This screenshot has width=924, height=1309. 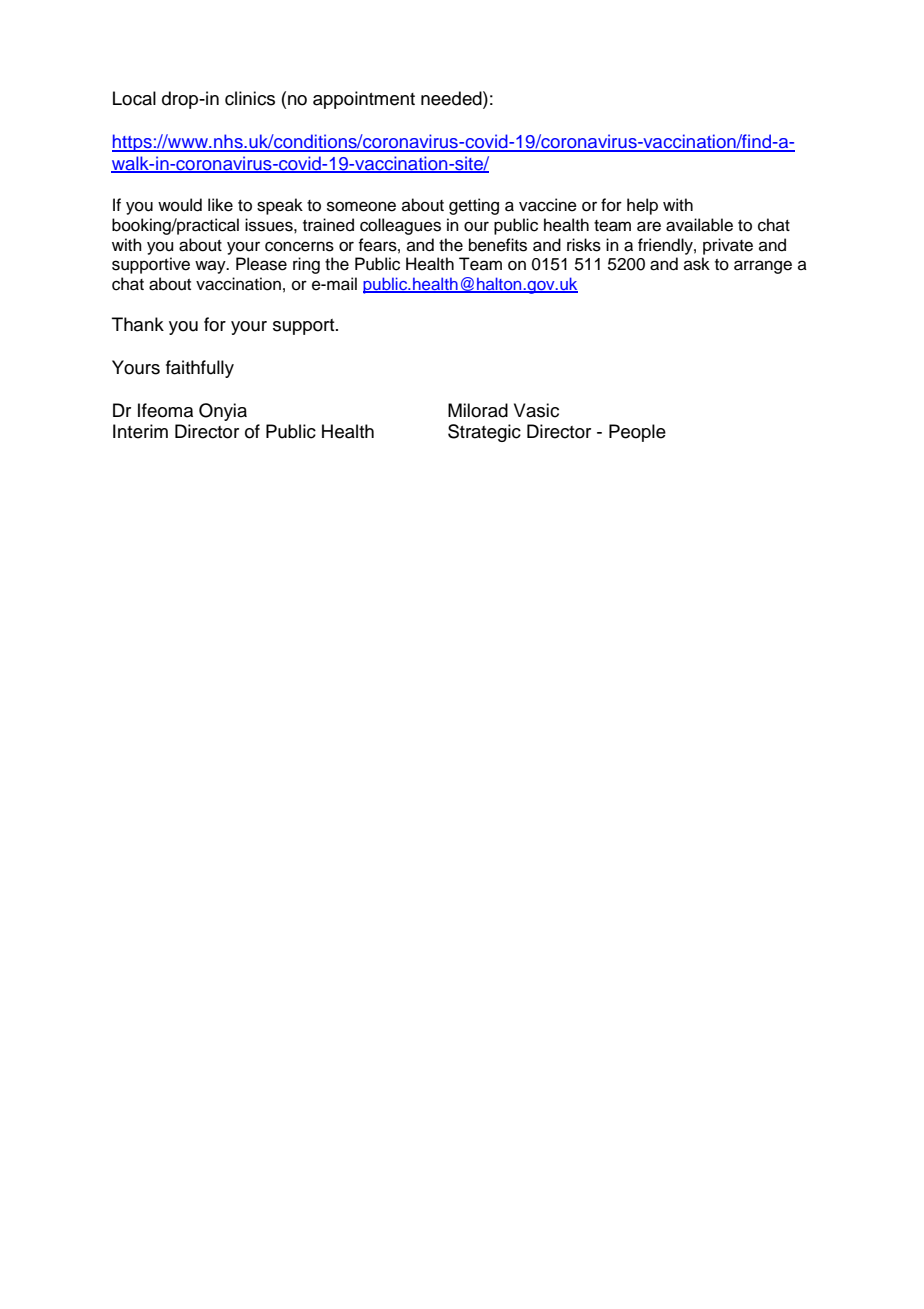 I want to click on clinics, so click(x=250, y=98).
